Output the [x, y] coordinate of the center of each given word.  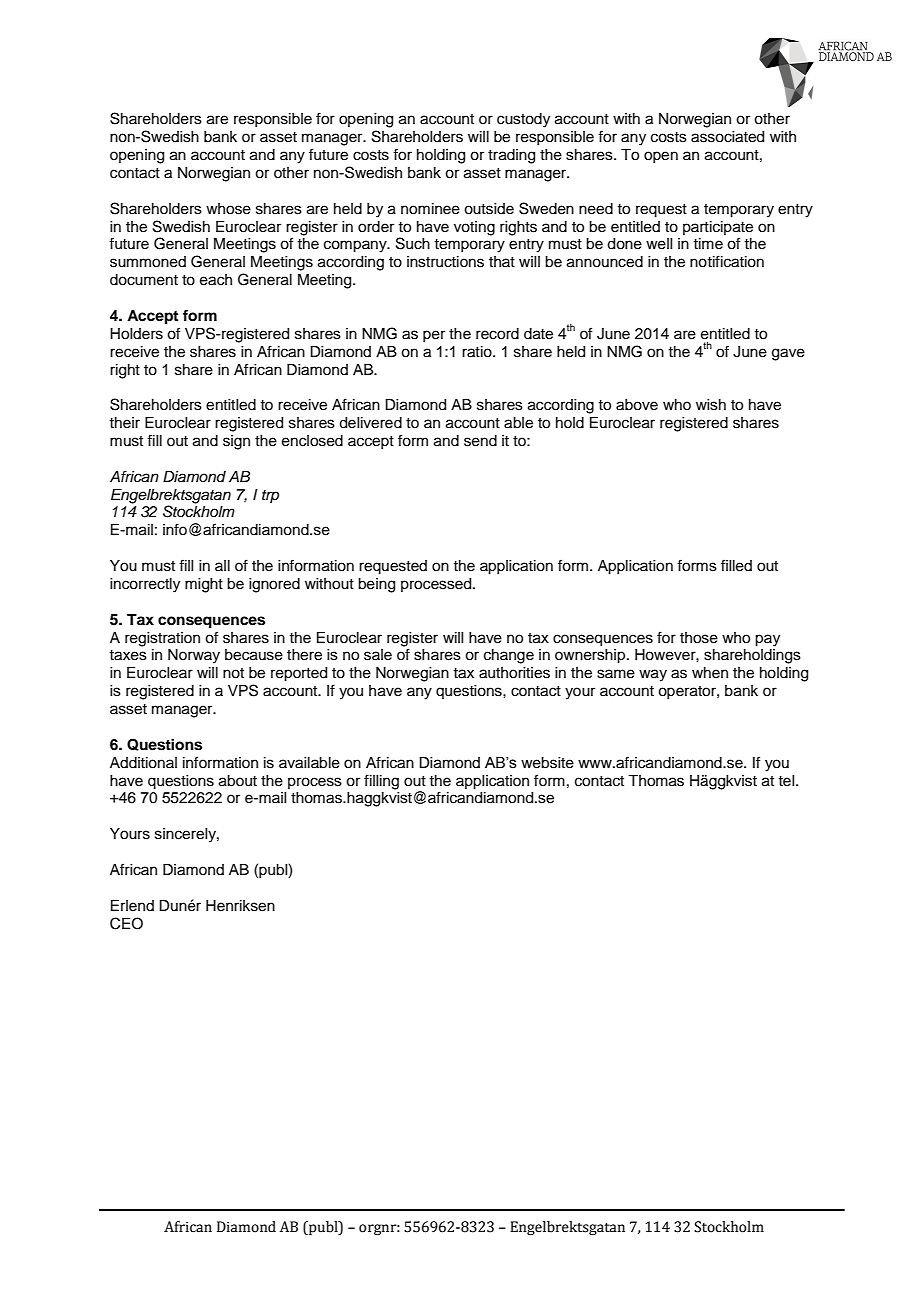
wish [711, 405]
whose [228, 209]
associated [727, 137]
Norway [194, 656]
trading [511, 156]
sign [236, 442]
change [509, 656]
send [480, 441]
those [699, 638]
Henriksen [240, 906]
